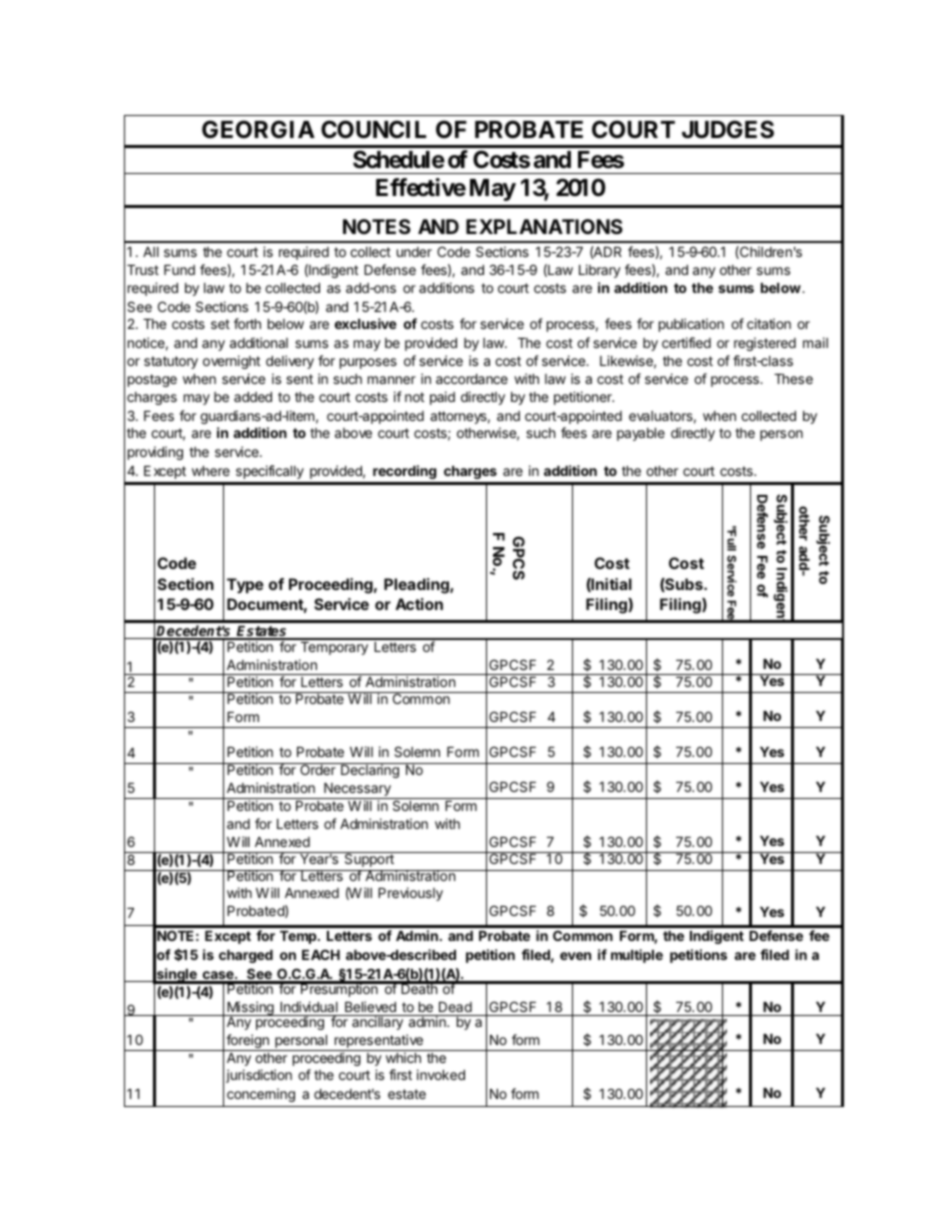  What do you see at coordinates (259, 1076) in the screenshot?
I see `jurisdiction` at bounding box center [259, 1076].
